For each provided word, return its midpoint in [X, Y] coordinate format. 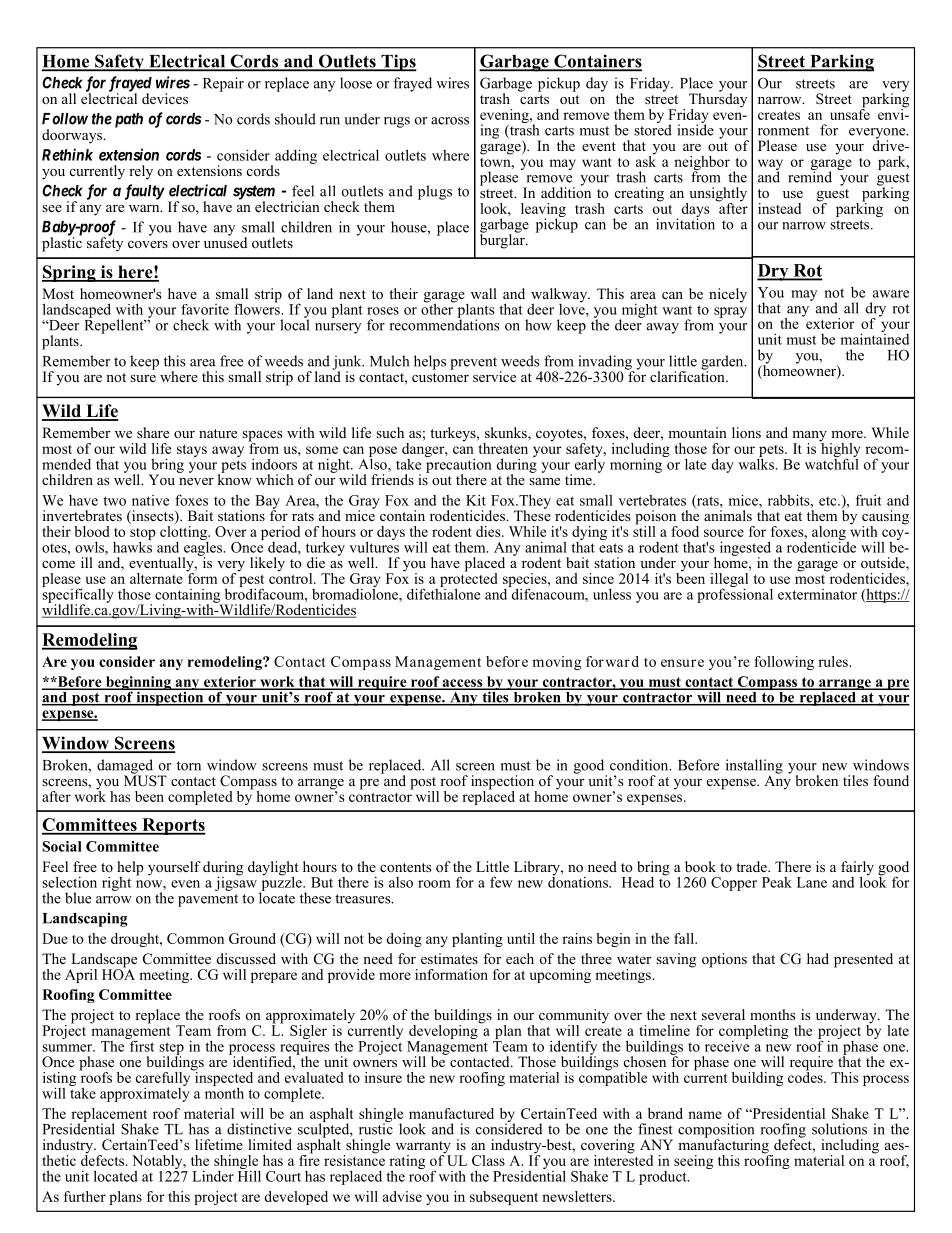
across [450, 121]
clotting [184, 533]
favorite [205, 309]
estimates [449, 958]
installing [754, 767]
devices [165, 98]
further [85, 1196]
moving [556, 663]
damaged [126, 767]
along [830, 534]
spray [730, 312]
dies [489, 531]
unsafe [850, 113]
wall [484, 293]
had [818, 958]
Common [195, 938]
